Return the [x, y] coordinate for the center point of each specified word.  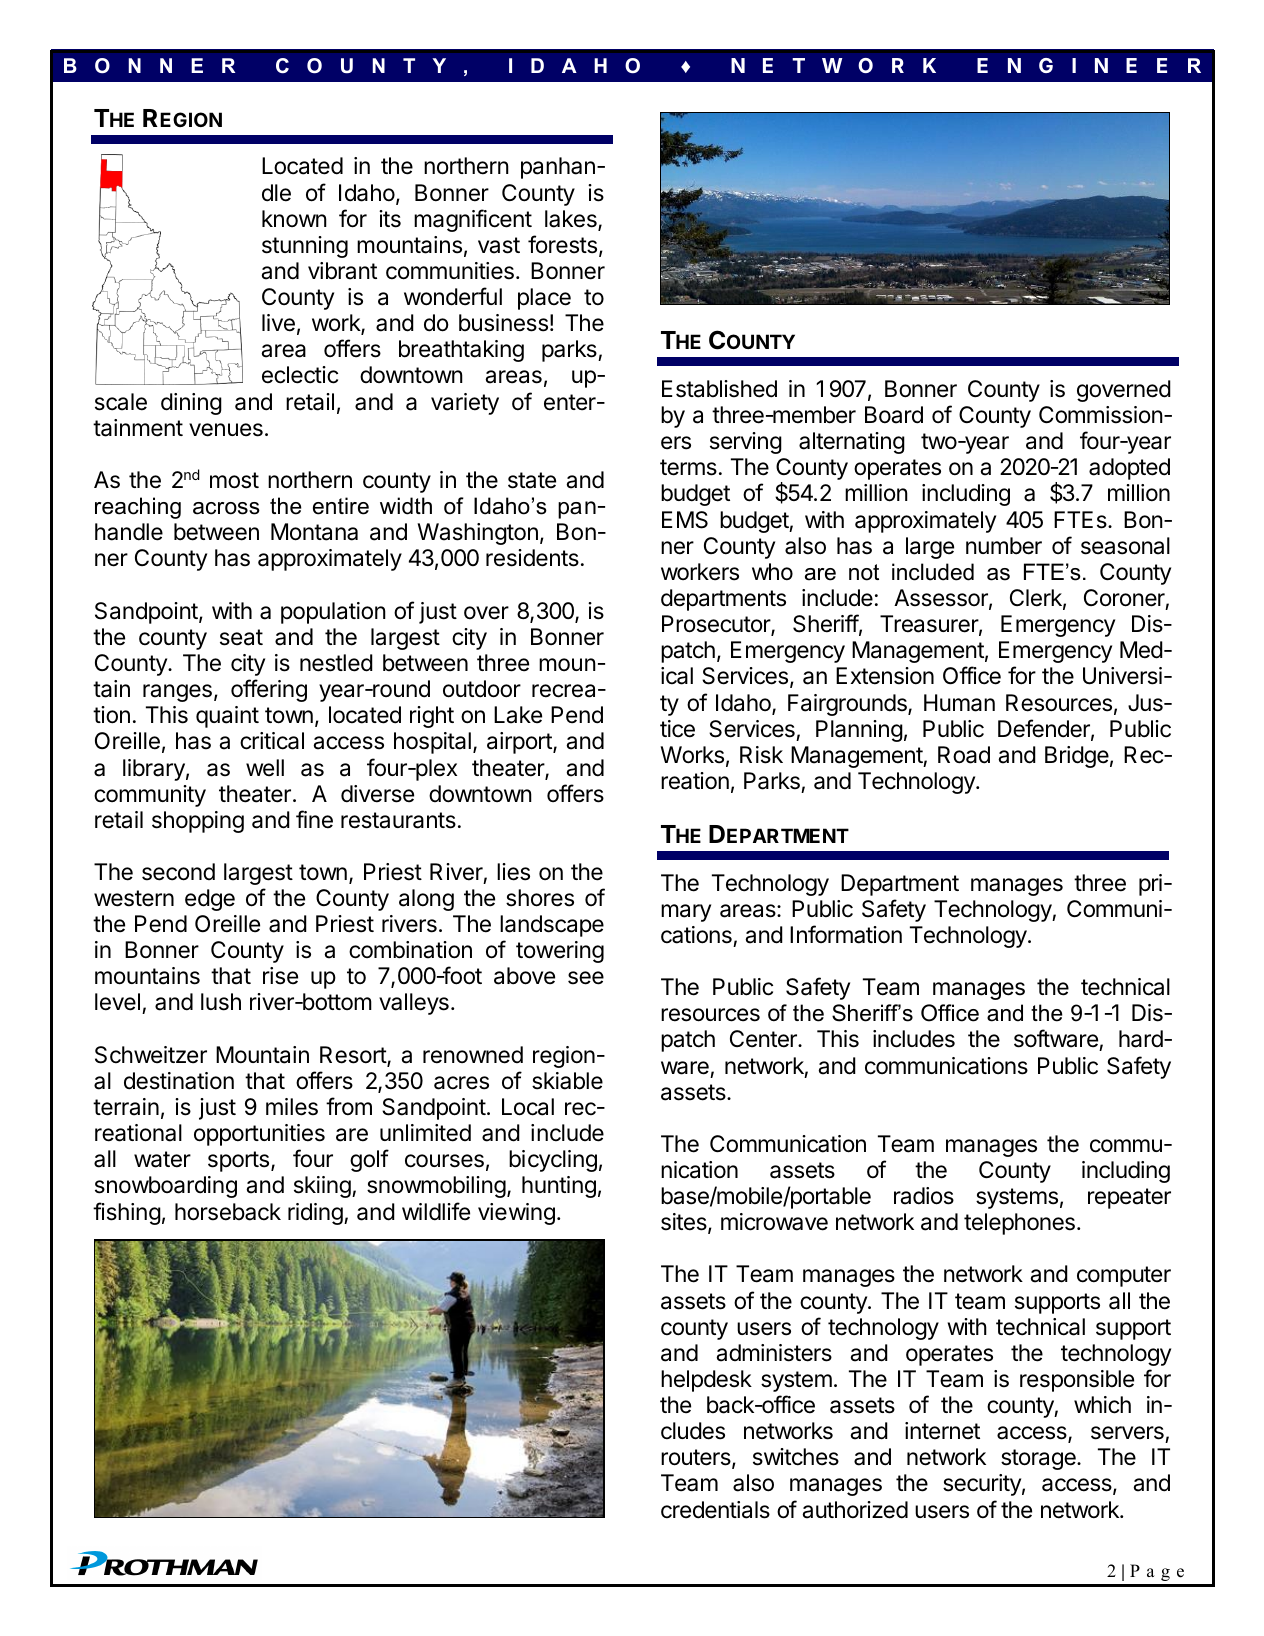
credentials [715, 1510]
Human [959, 703]
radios [924, 1196]
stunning [305, 247]
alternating [852, 443]
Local [528, 1107]
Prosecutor [717, 625]
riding [316, 1214]
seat [241, 637]
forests [562, 244]
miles [292, 1107]
